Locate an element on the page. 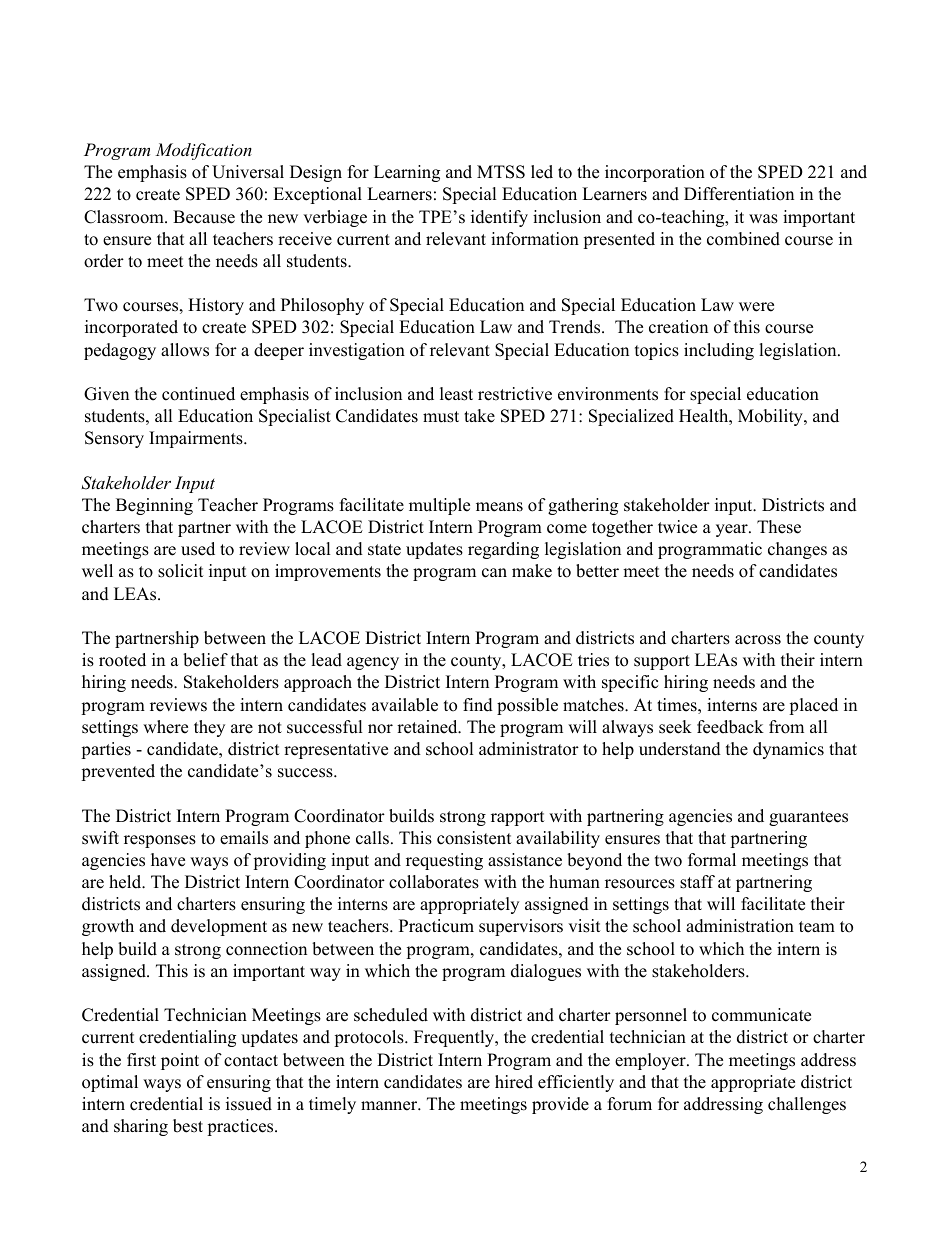 This image has width=952, height=1233. year is located at coordinates (733, 530).
